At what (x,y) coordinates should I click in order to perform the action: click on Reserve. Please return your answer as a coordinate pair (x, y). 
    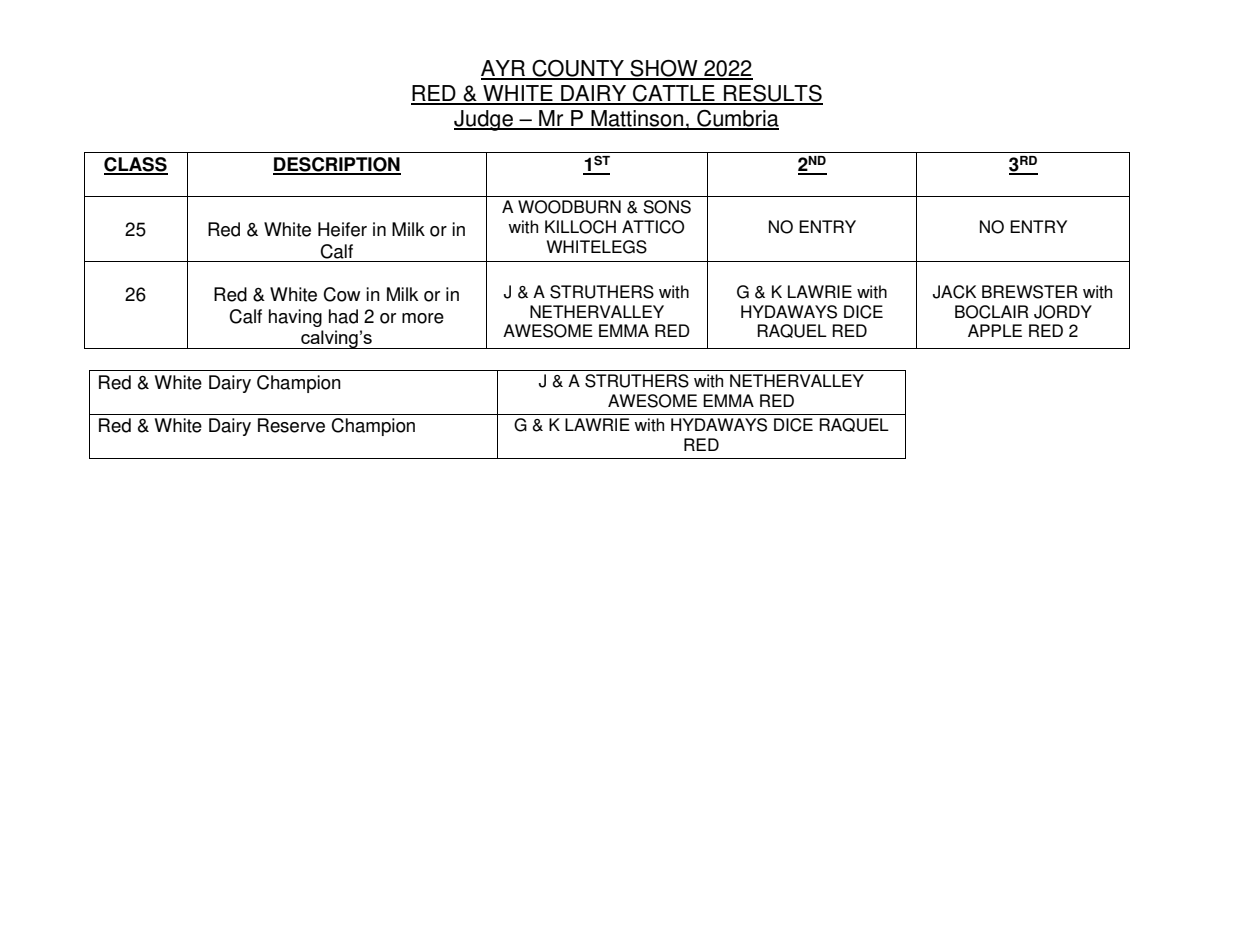
    Looking at the image, I should click on (291, 425).
